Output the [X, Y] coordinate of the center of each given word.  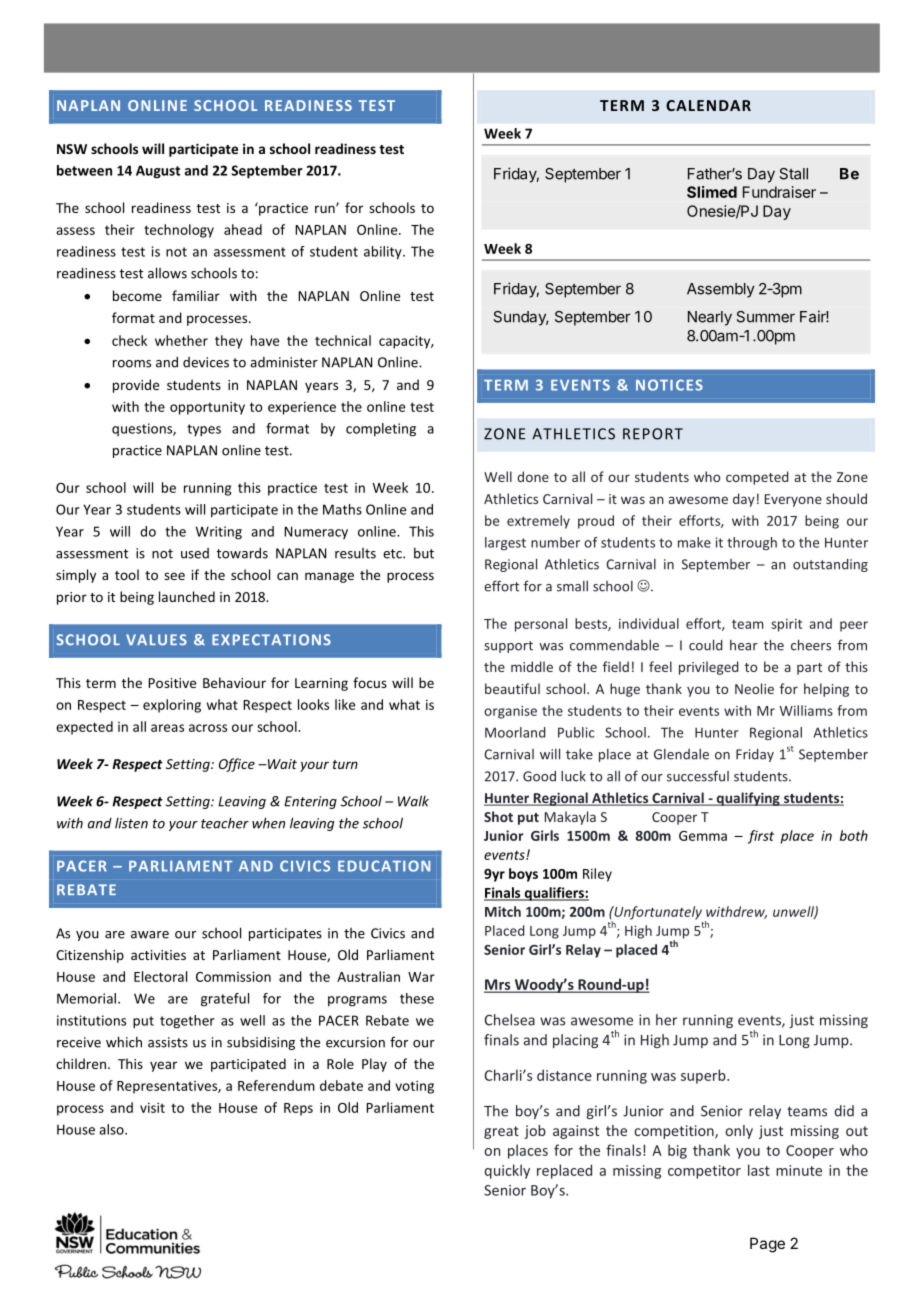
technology [179, 231]
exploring [172, 706]
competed [757, 478]
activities [158, 955]
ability [384, 253]
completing [381, 430]
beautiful [512, 688]
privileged [709, 668]
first [761, 837]
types [204, 430]
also [112, 1129]
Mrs [498, 985]
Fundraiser [779, 192]
